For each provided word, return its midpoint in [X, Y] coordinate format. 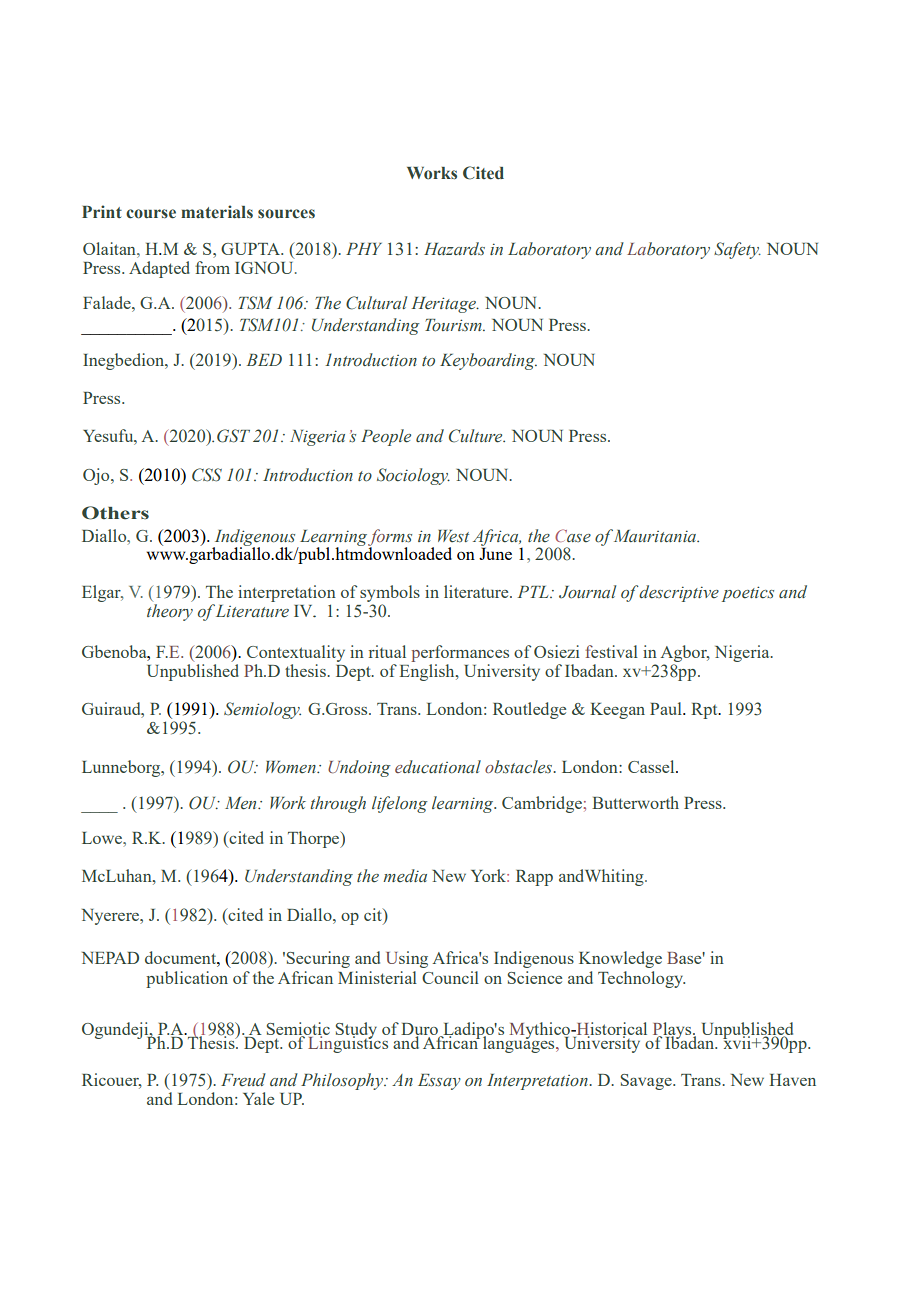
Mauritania [656, 536]
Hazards [454, 248]
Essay [439, 1082]
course [151, 214]
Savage [647, 1082]
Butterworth [635, 802]
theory [170, 612]
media [405, 876]
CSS [207, 475]
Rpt [705, 711]
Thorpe [315, 839]
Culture [477, 436]
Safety [737, 250]
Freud [243, 1080]
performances [460, 653]
